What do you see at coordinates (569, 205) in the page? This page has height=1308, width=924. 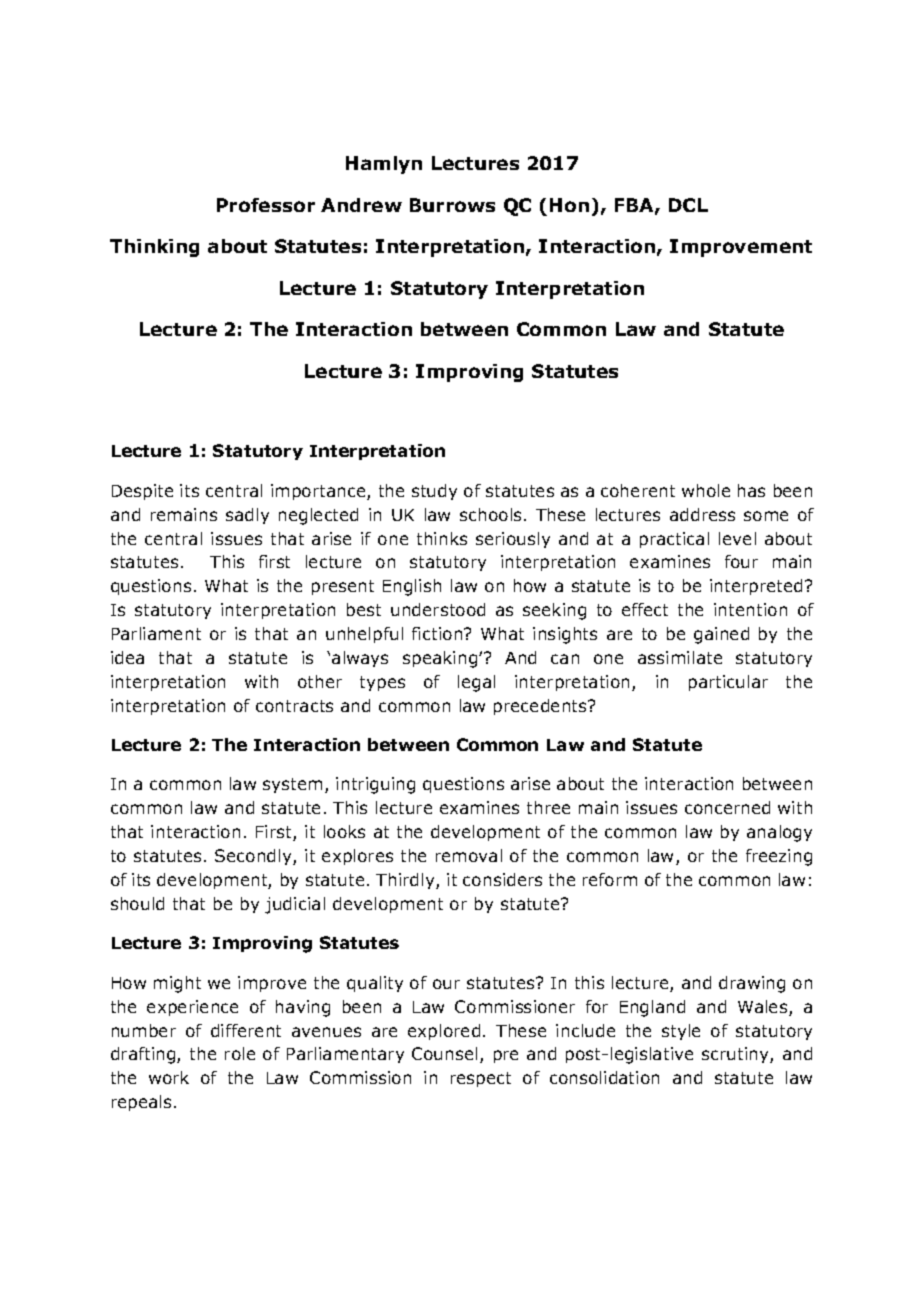 I see `Hon` at bounding box center [569, 205].
